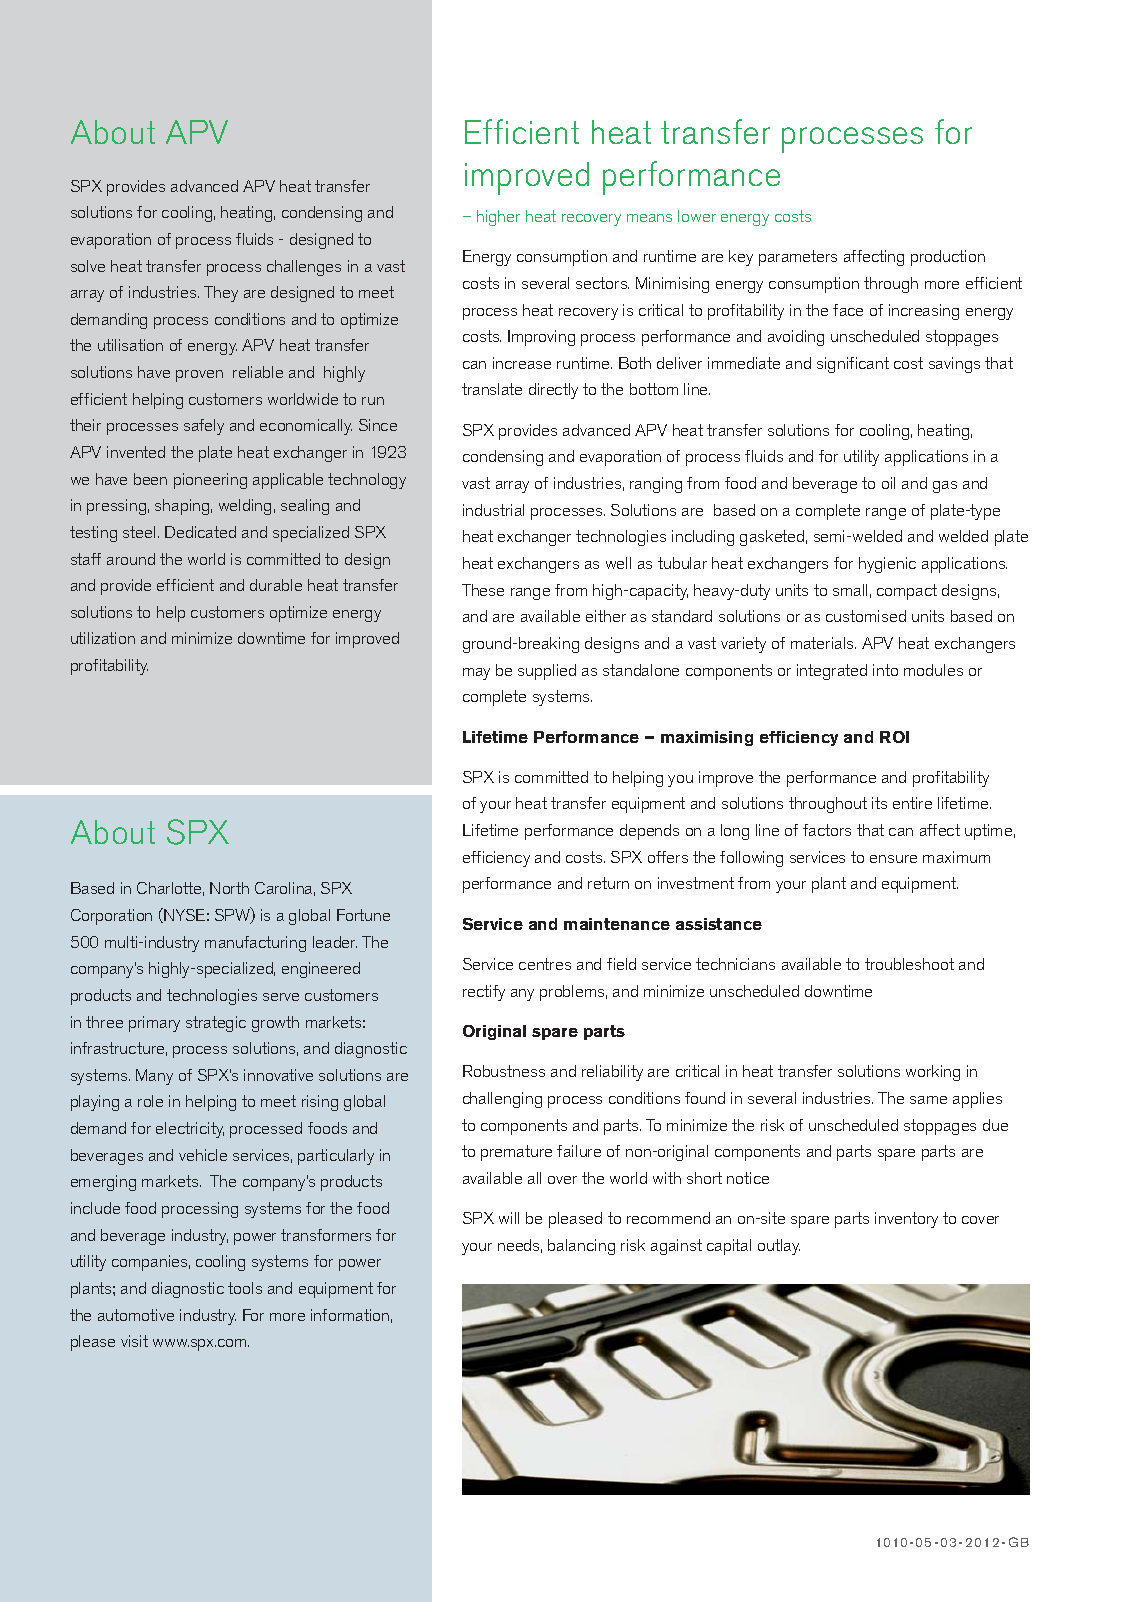 The image size is (1132, 1602). I want to click on strategic, so click(216, 1024).
